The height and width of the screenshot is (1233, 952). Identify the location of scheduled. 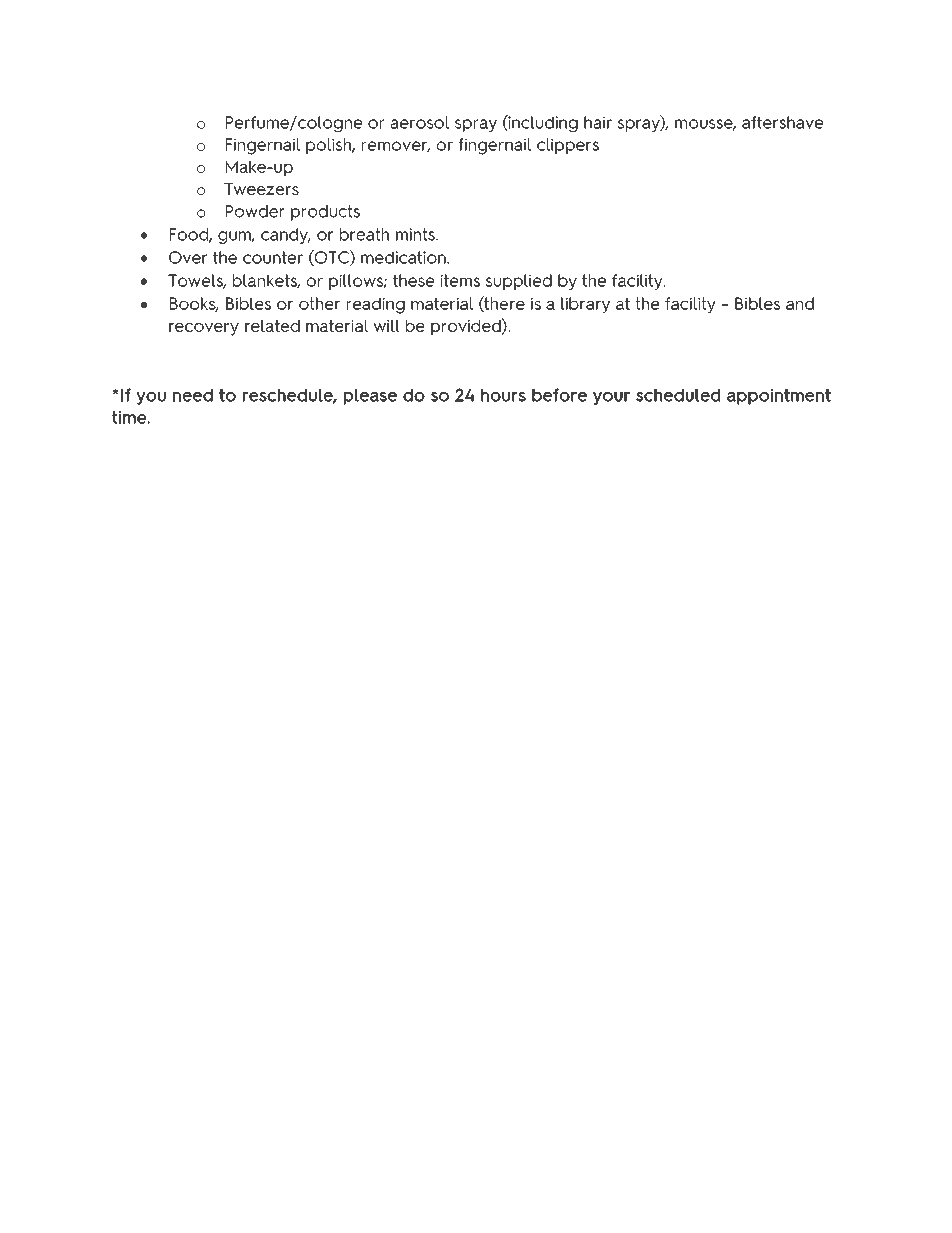
(678, 395).
